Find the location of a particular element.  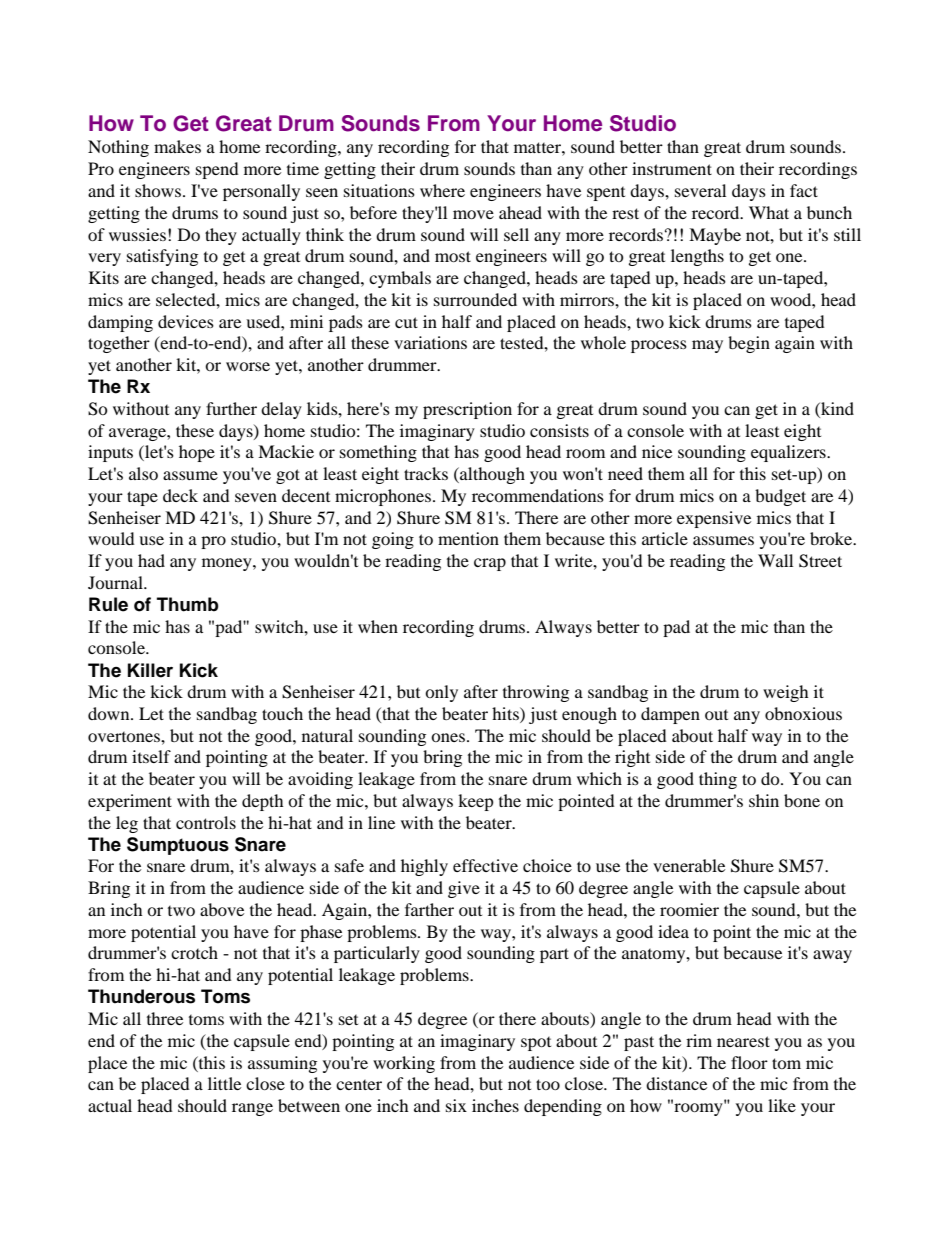

spend is located at coordinates (217, 170).
